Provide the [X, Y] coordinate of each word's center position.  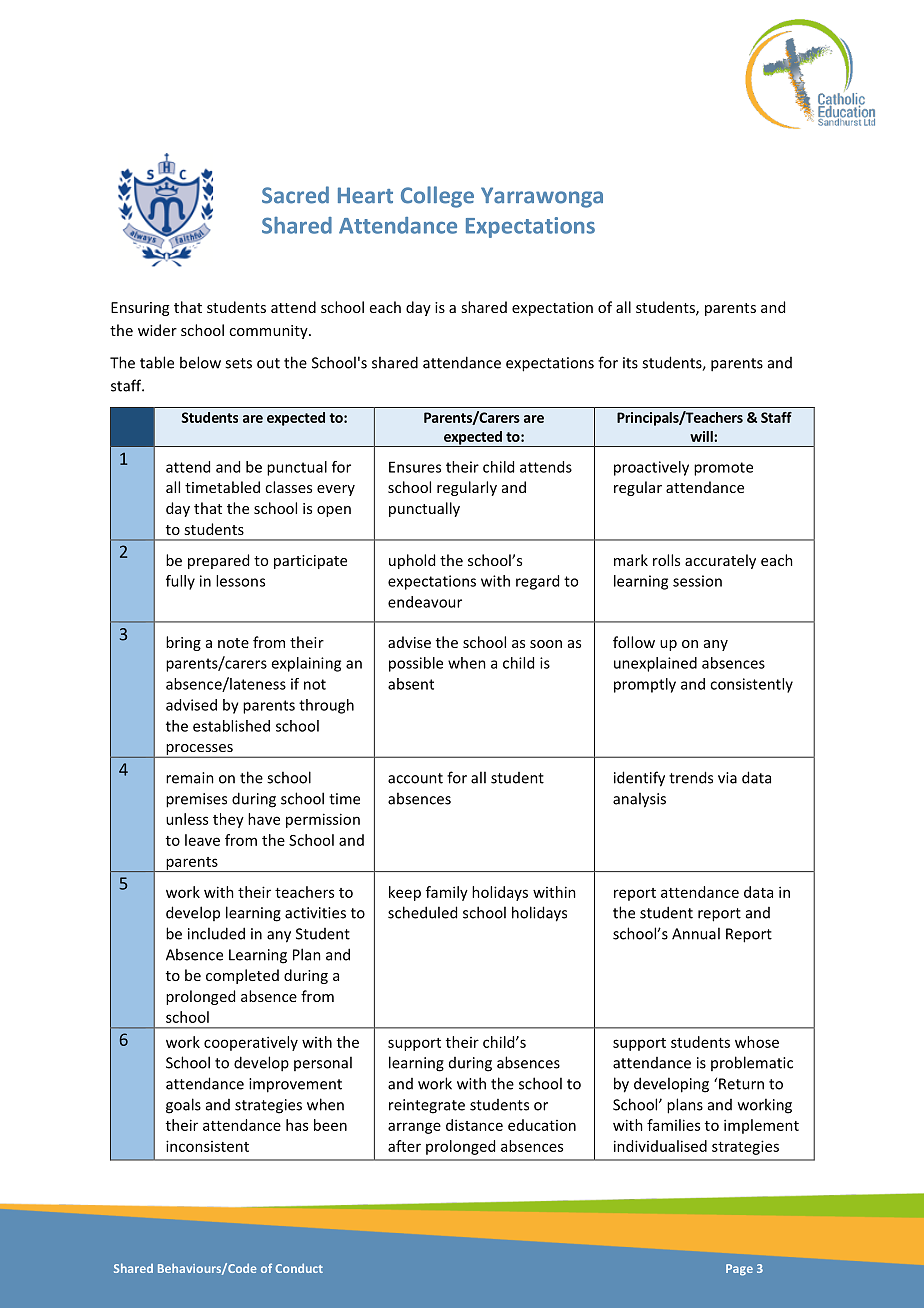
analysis [639, 800]
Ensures [415, 467]
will [702, 436]
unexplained [655, 664]
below [200, 362]
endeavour [425, 602]
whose [757, 1042]
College [437, 197]
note [233, 643]
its [630, 363]
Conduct [299, 1268]
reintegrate [427, 1106]
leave [202, 840]
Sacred [295, 195]
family [447, 893]
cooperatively [251, 1043]
